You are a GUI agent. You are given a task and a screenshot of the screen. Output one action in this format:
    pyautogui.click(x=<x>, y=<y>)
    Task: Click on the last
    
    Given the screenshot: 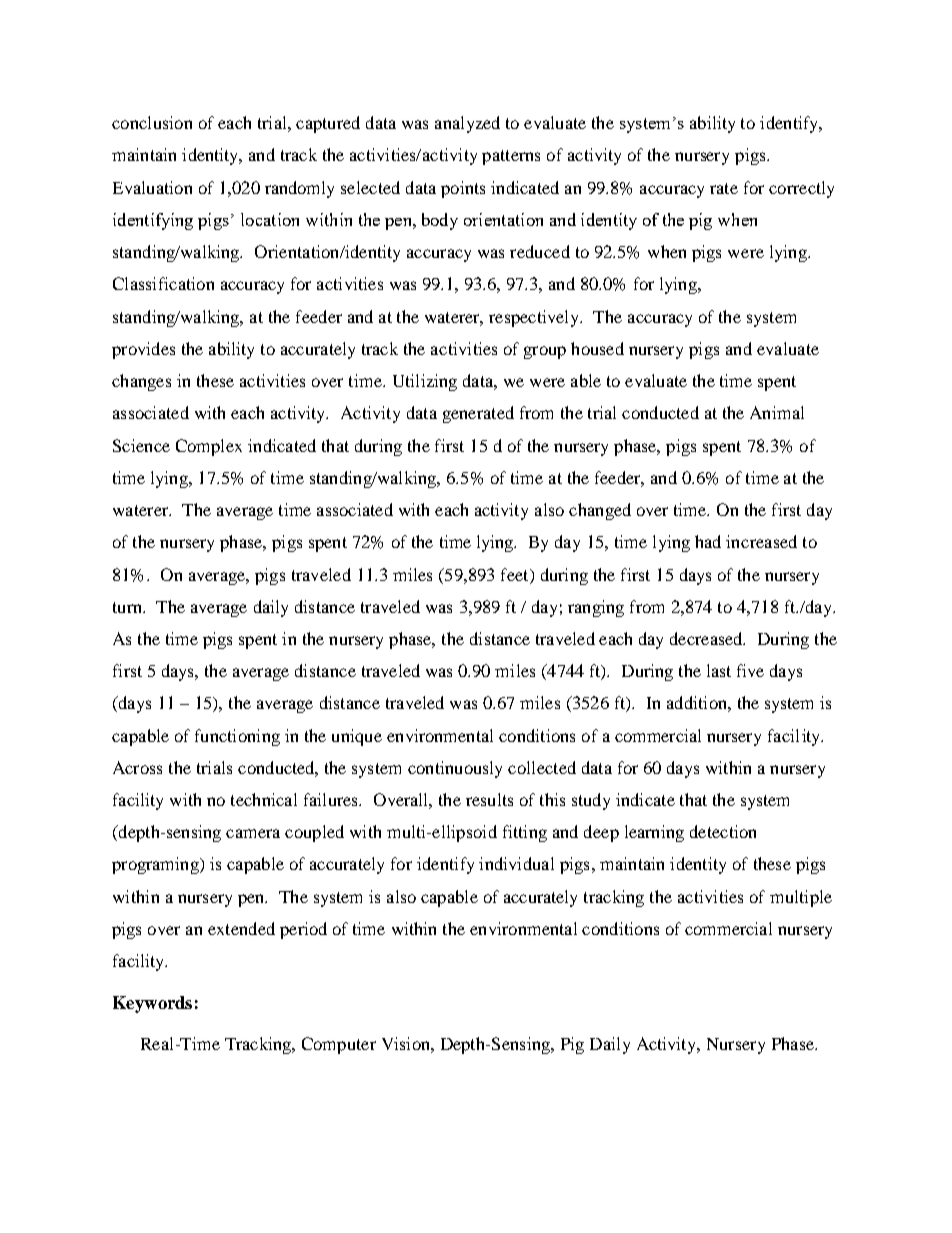 What is the action you would take?
    pyautogui.click(x=719, y=670)
